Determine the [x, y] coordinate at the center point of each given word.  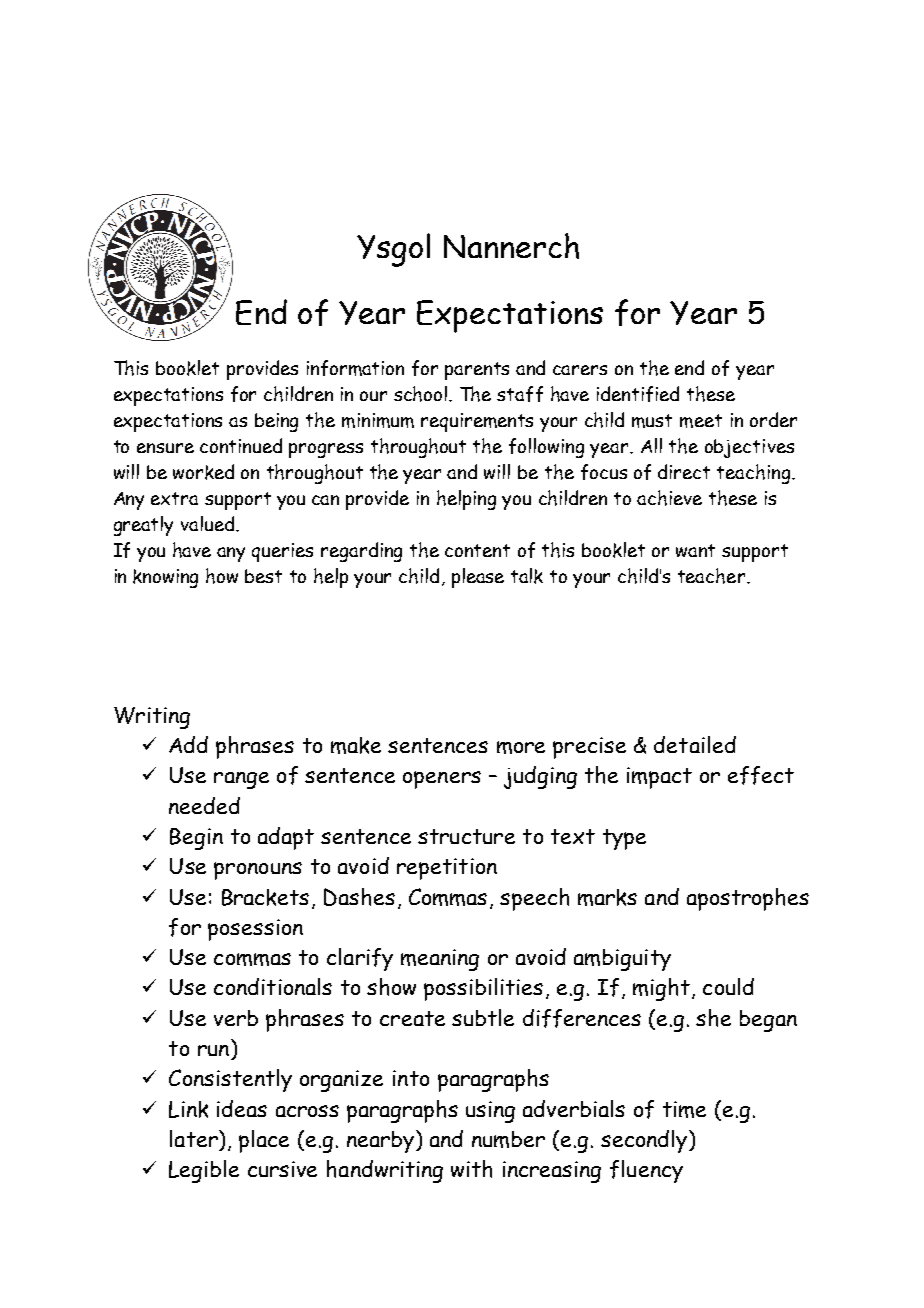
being [276, 422]
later [195, 1138]
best [263, 576]
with [471, 1169]
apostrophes [748, 899]
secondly [644, 1141]
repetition [447, 869]
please [478, 578]
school [422, 394]
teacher [711, 576]
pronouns [258, 871]
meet [701, 421]
